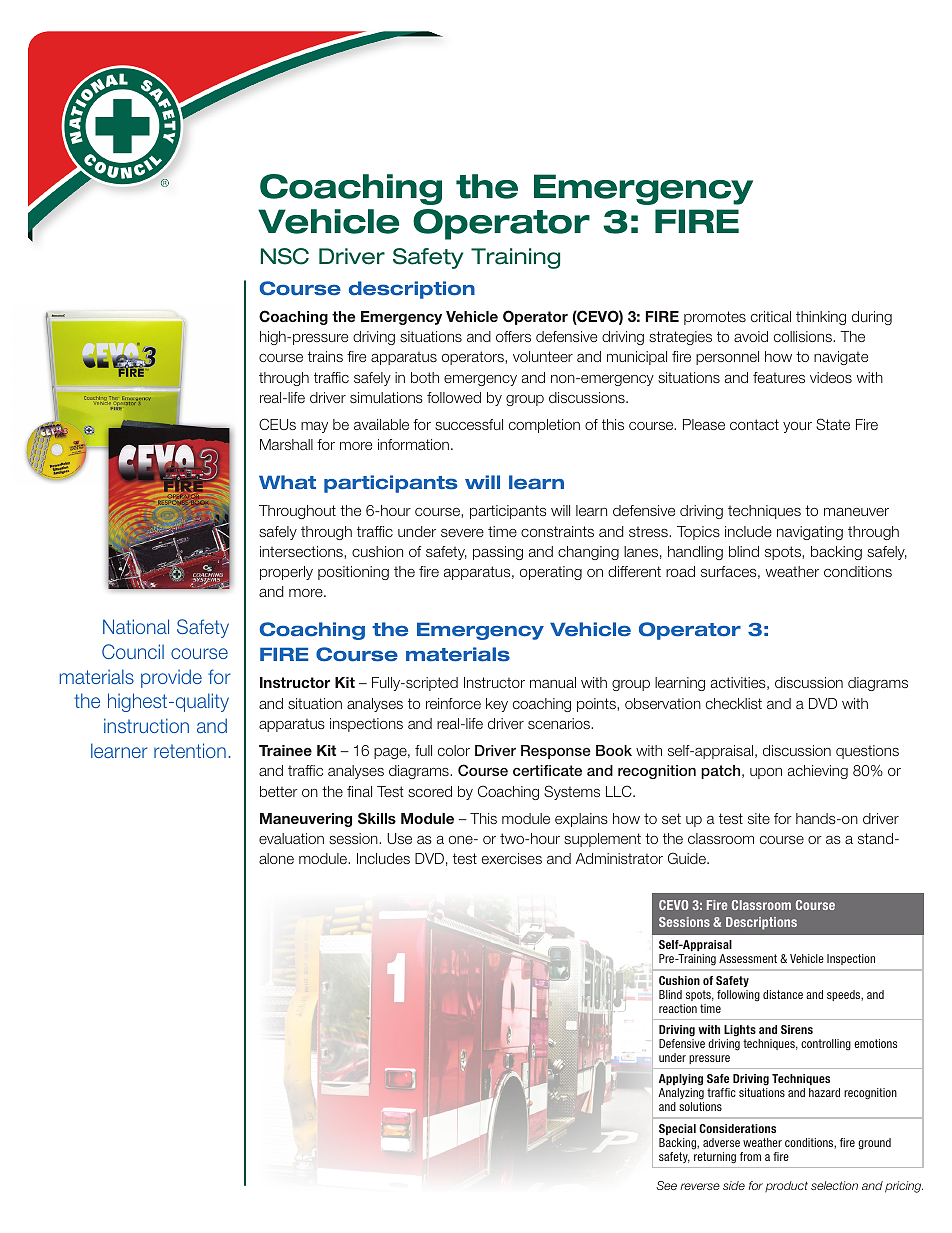 This screenshot has width=952, height=1233. Describe the element at coordinates (291, 838) in the screenshot. I see `evaluation` at that location.
